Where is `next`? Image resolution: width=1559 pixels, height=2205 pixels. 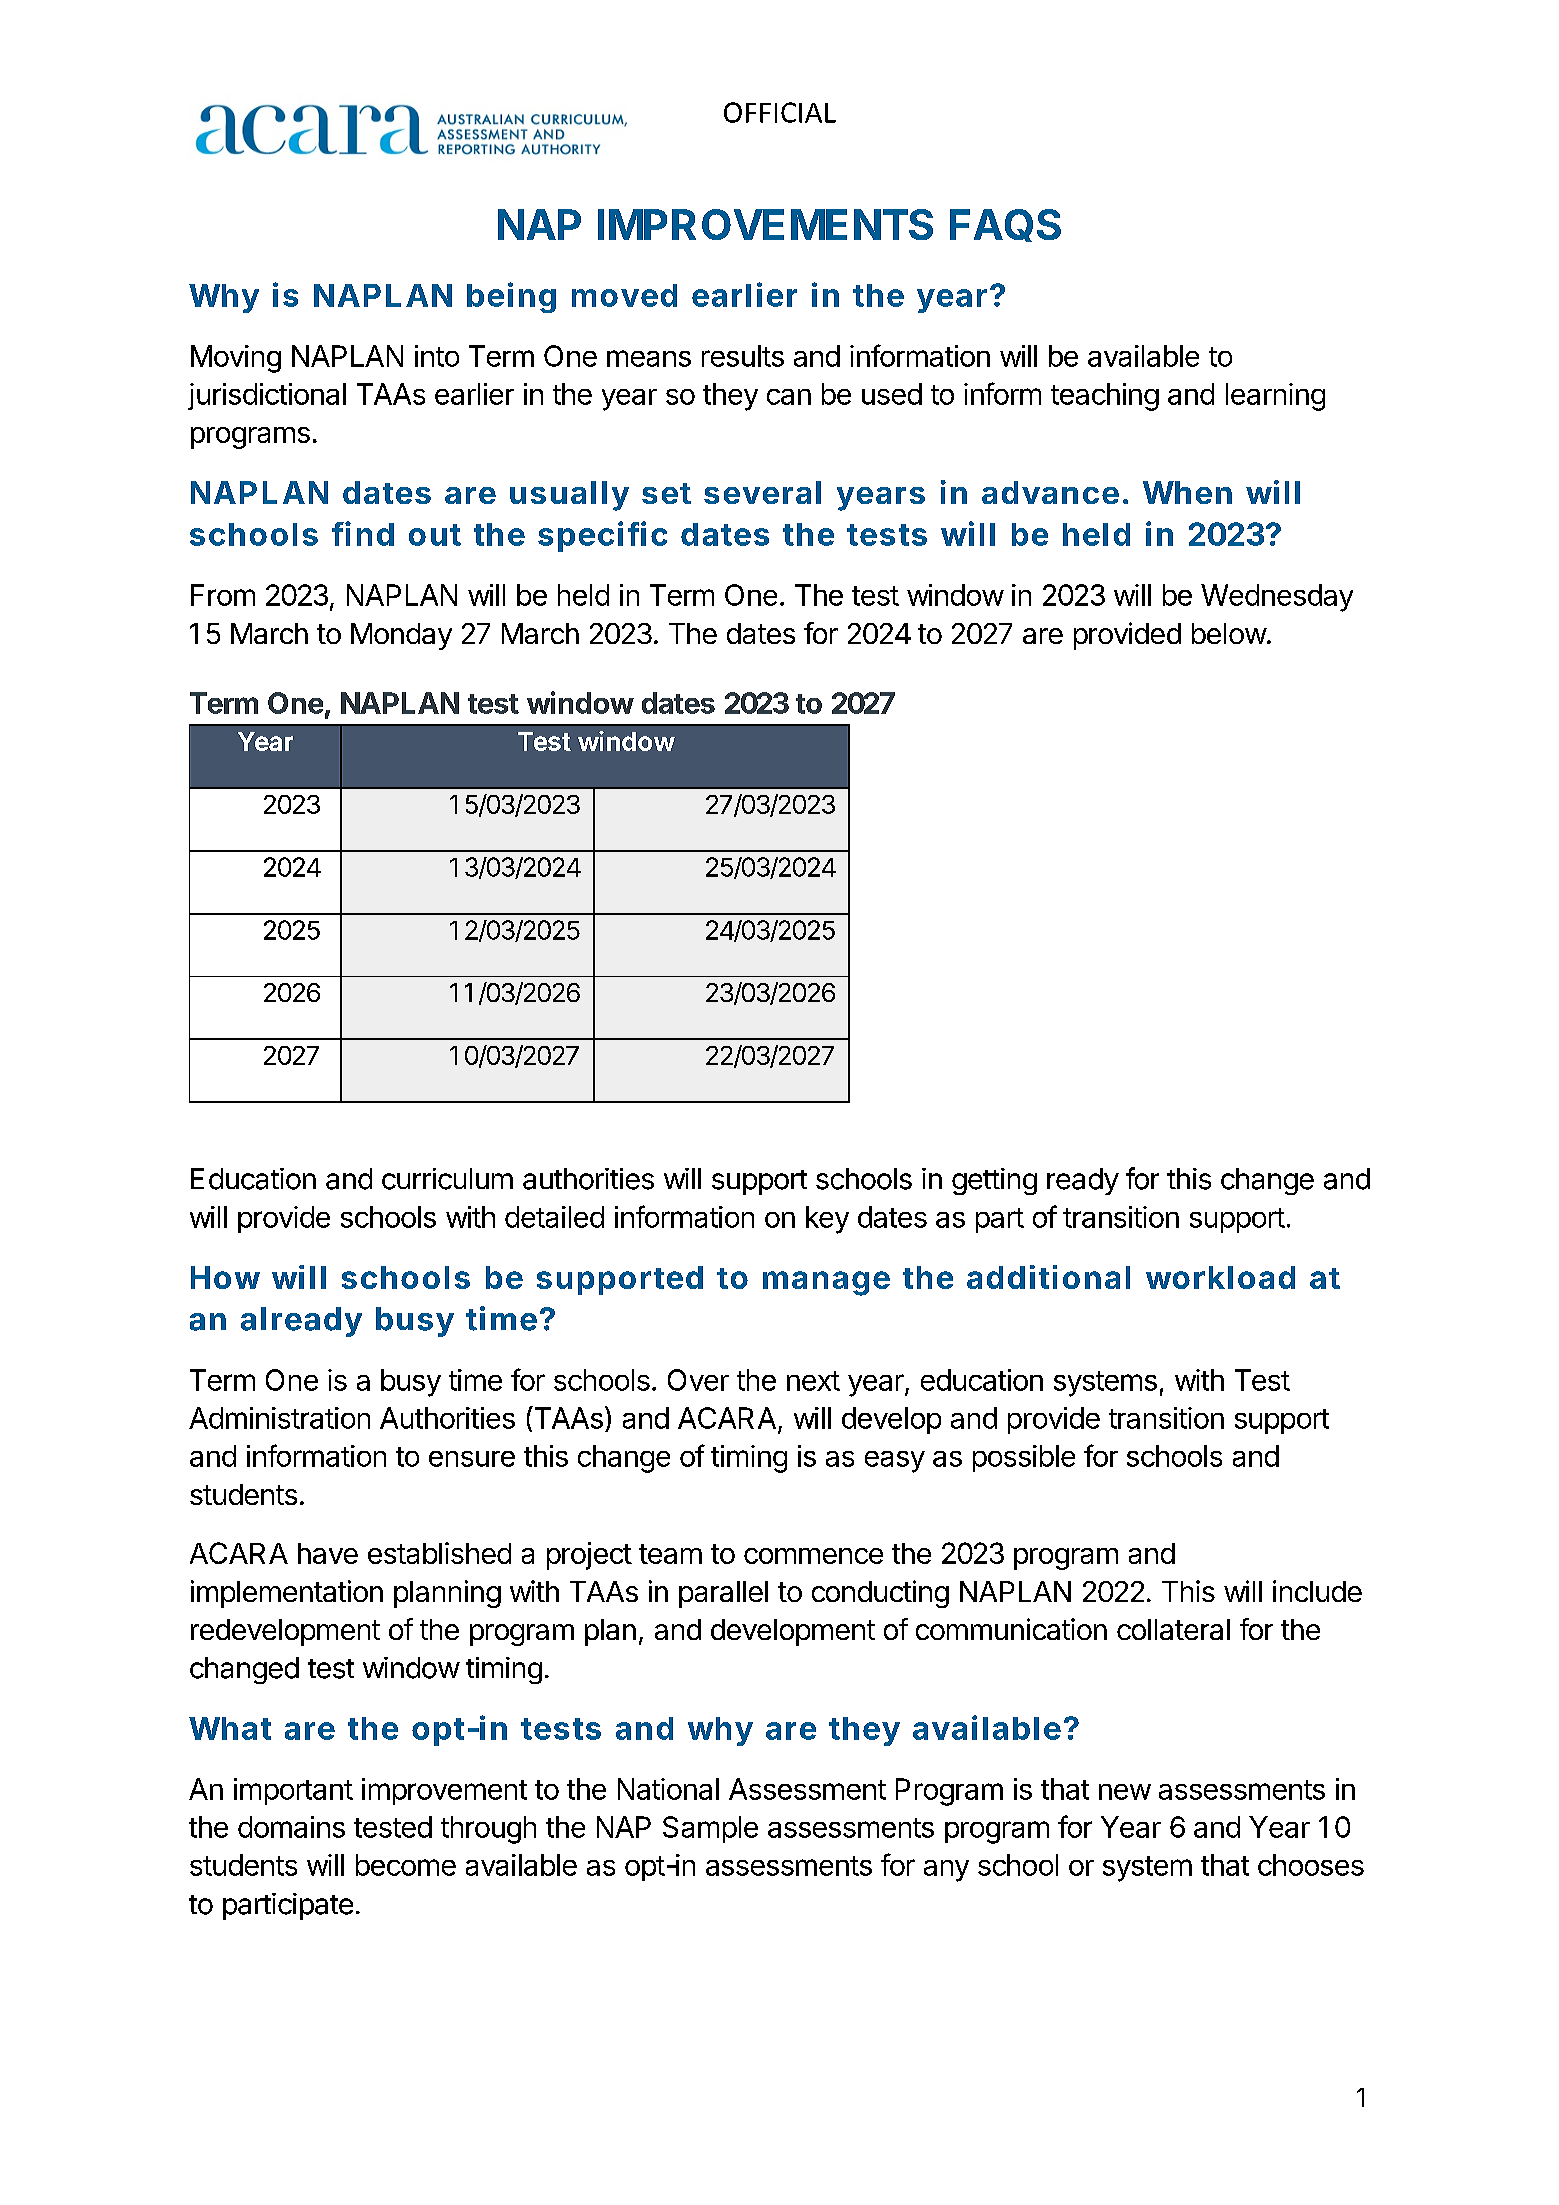 next is located at coordinates (813, 1381).
